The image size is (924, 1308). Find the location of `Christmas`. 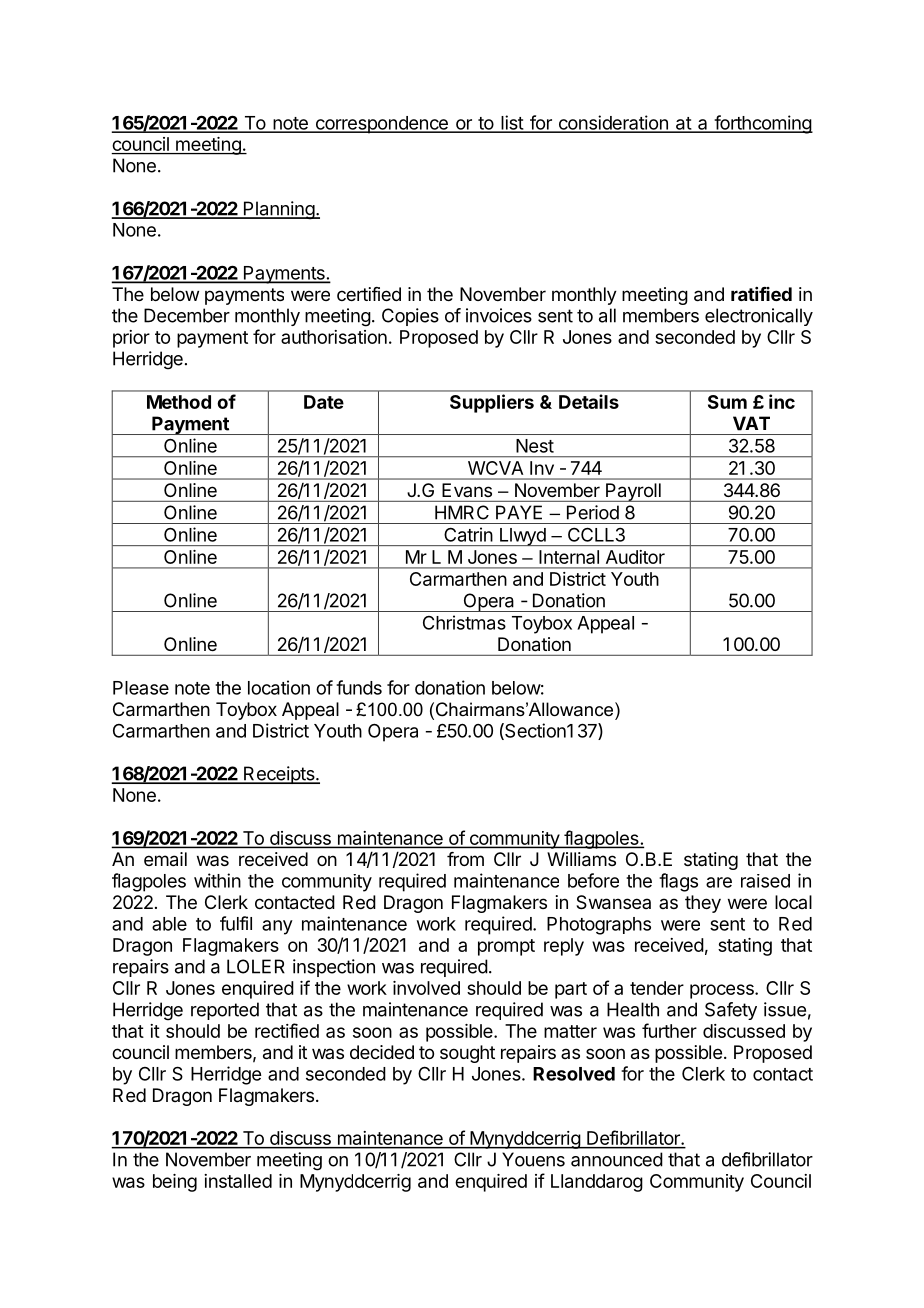

Christmas is located at coordinates (464, 622).
